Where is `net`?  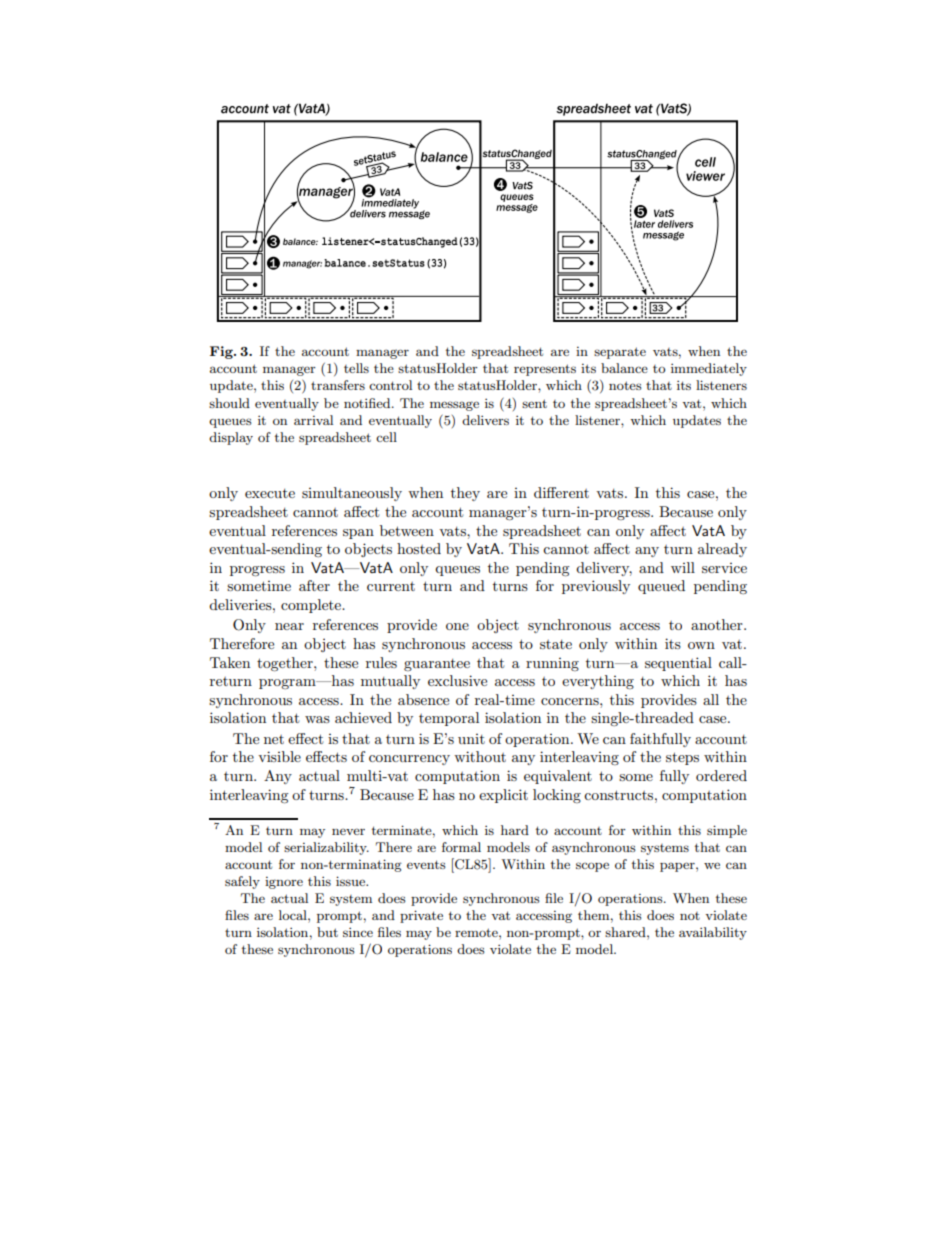 net is located at coordinates (274, 739).
